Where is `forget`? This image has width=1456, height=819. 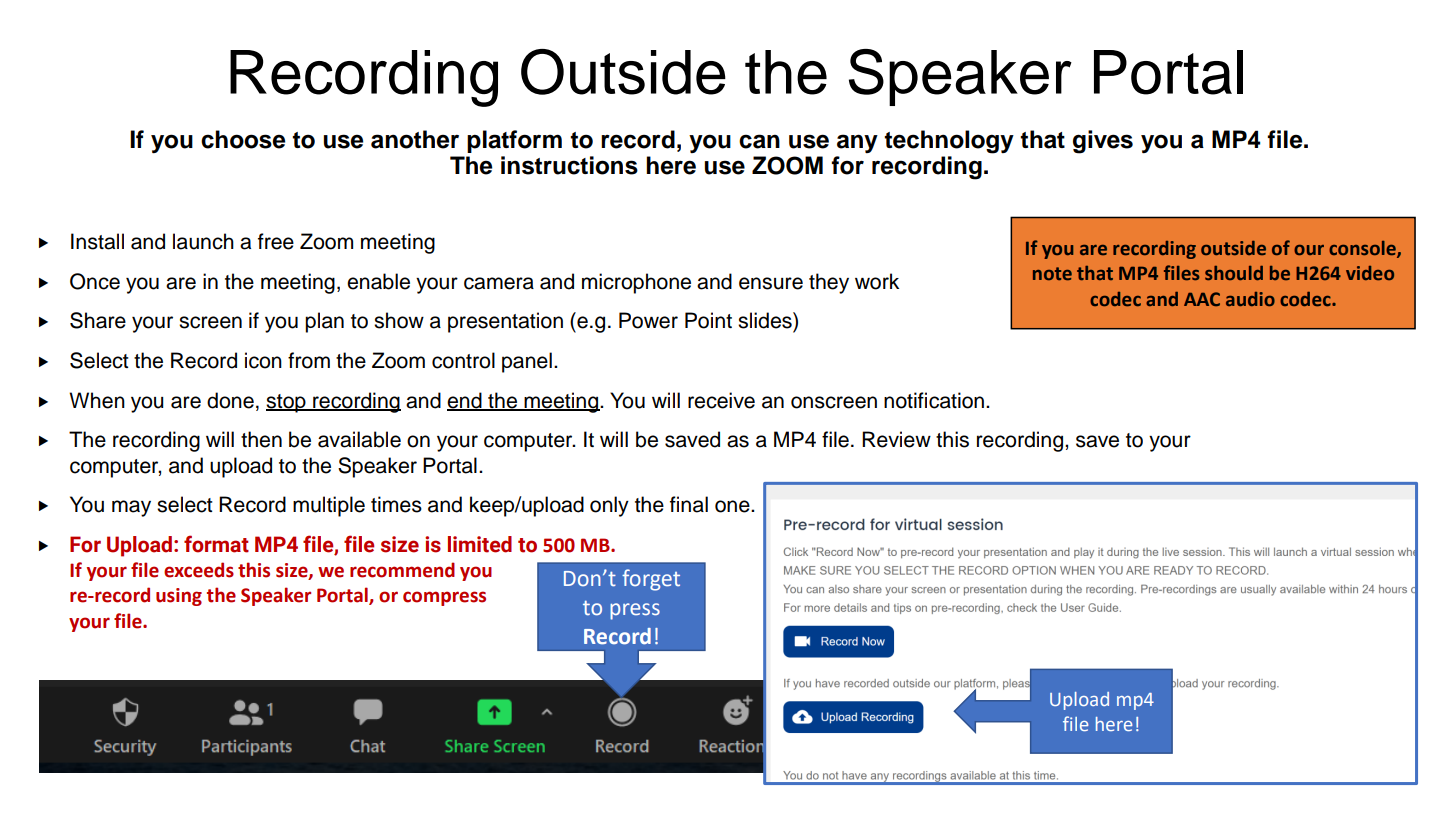 forget is located at coordinates (651, 580).
